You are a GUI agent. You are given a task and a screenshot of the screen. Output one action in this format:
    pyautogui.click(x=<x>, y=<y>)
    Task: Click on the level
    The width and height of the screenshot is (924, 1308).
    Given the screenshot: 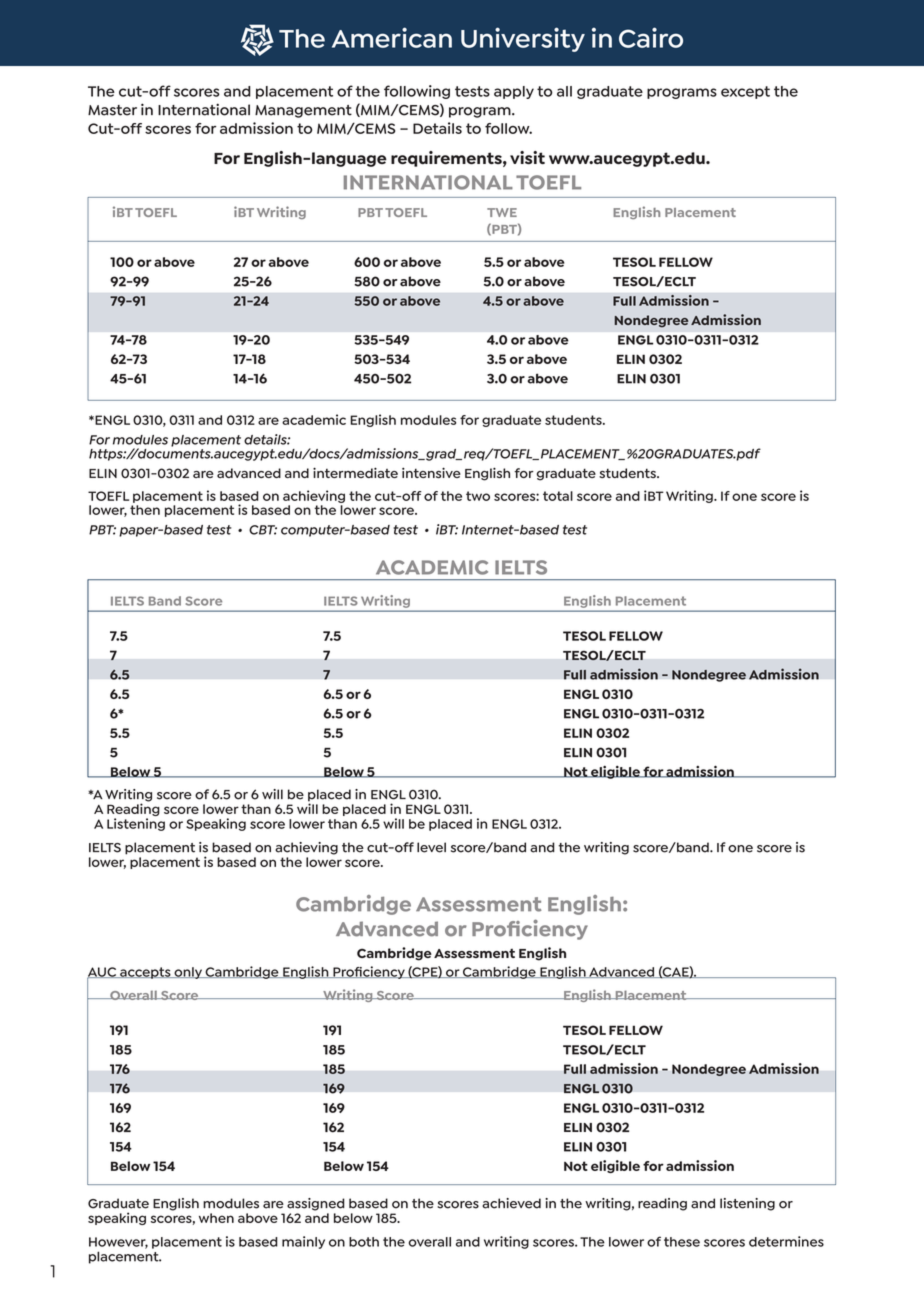 What is the action you would take?
    pyautogui.click(x=431, y=847)
